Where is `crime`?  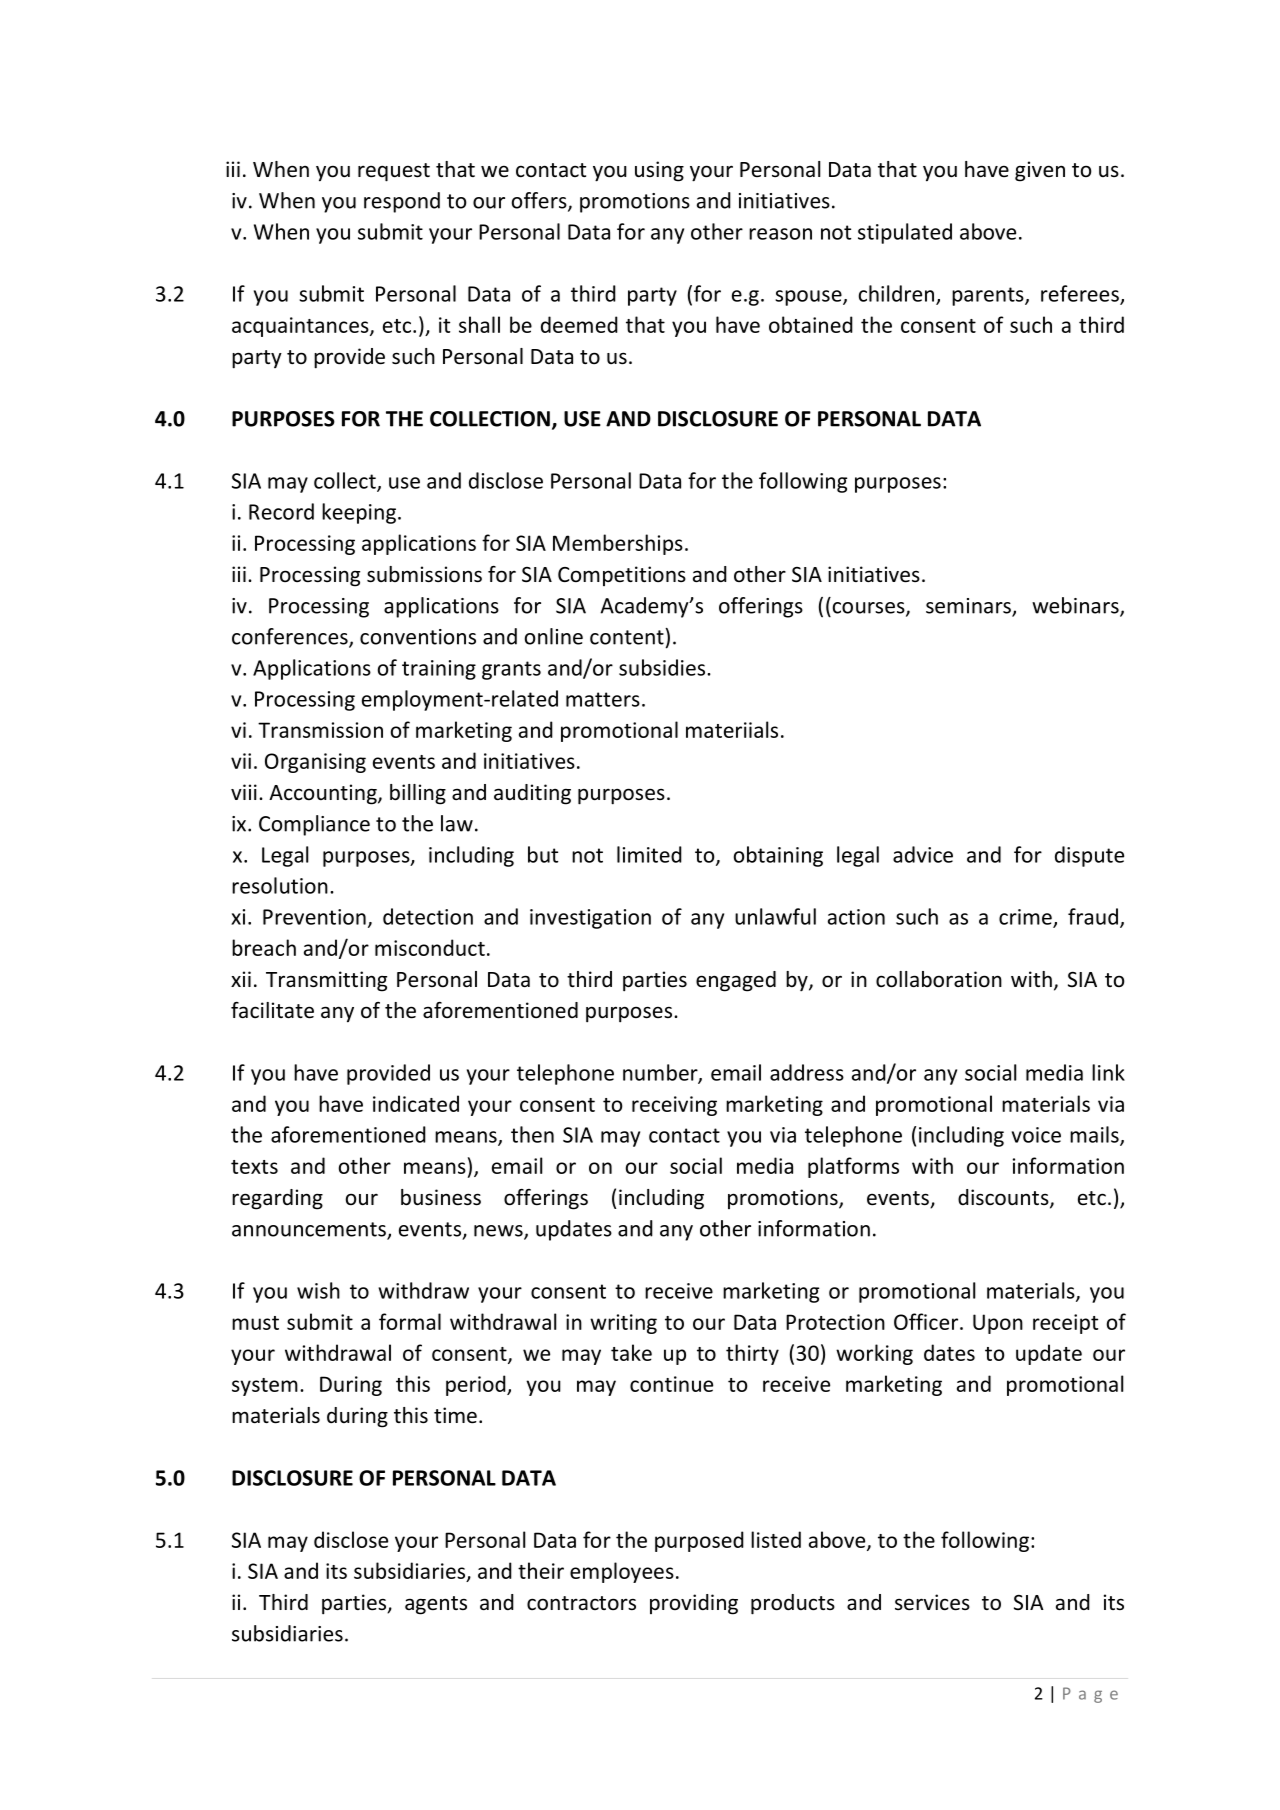
crime is located at coordinates (1026, 918).
